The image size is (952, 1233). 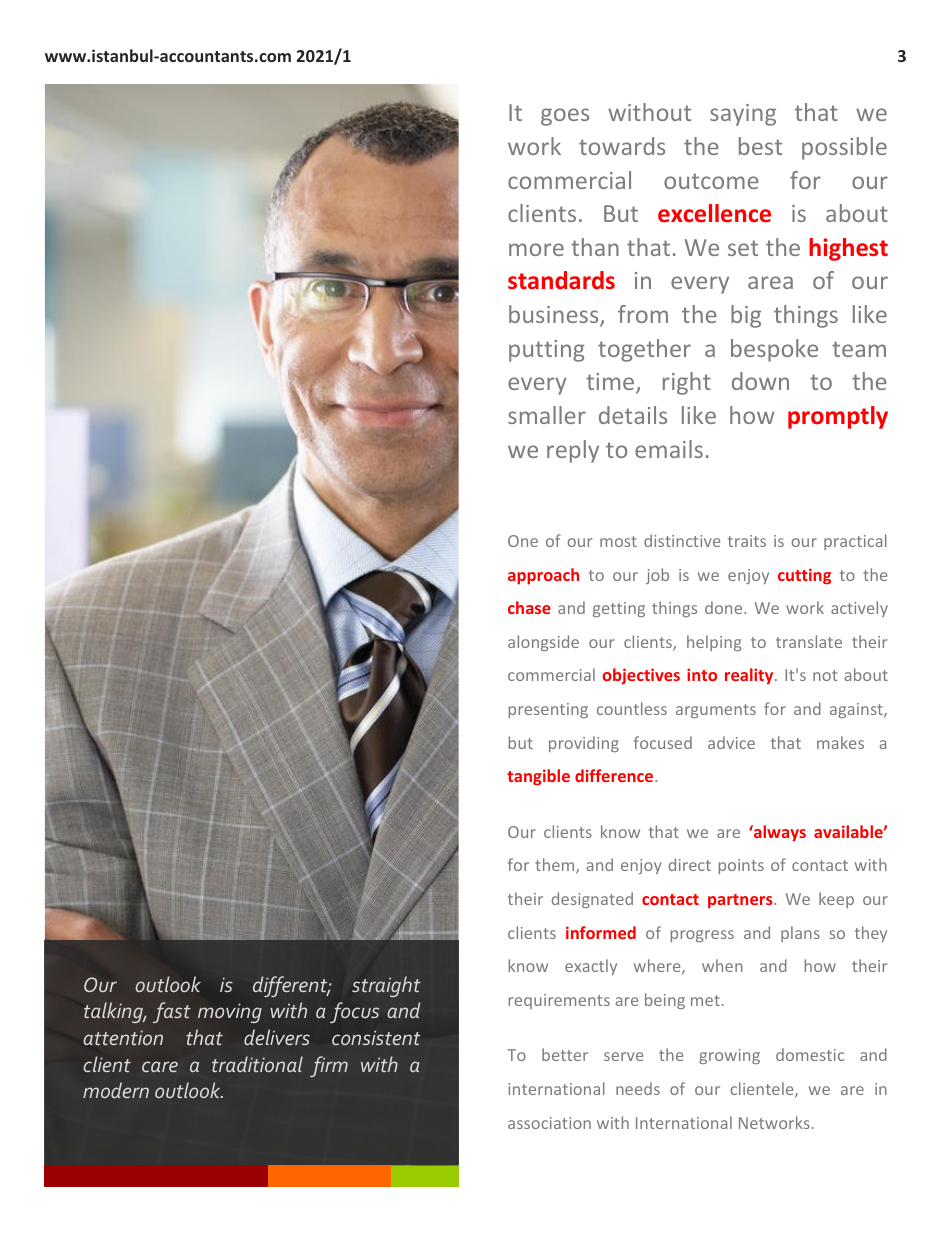 I want to click on association, so click(x=549, y=1123).
